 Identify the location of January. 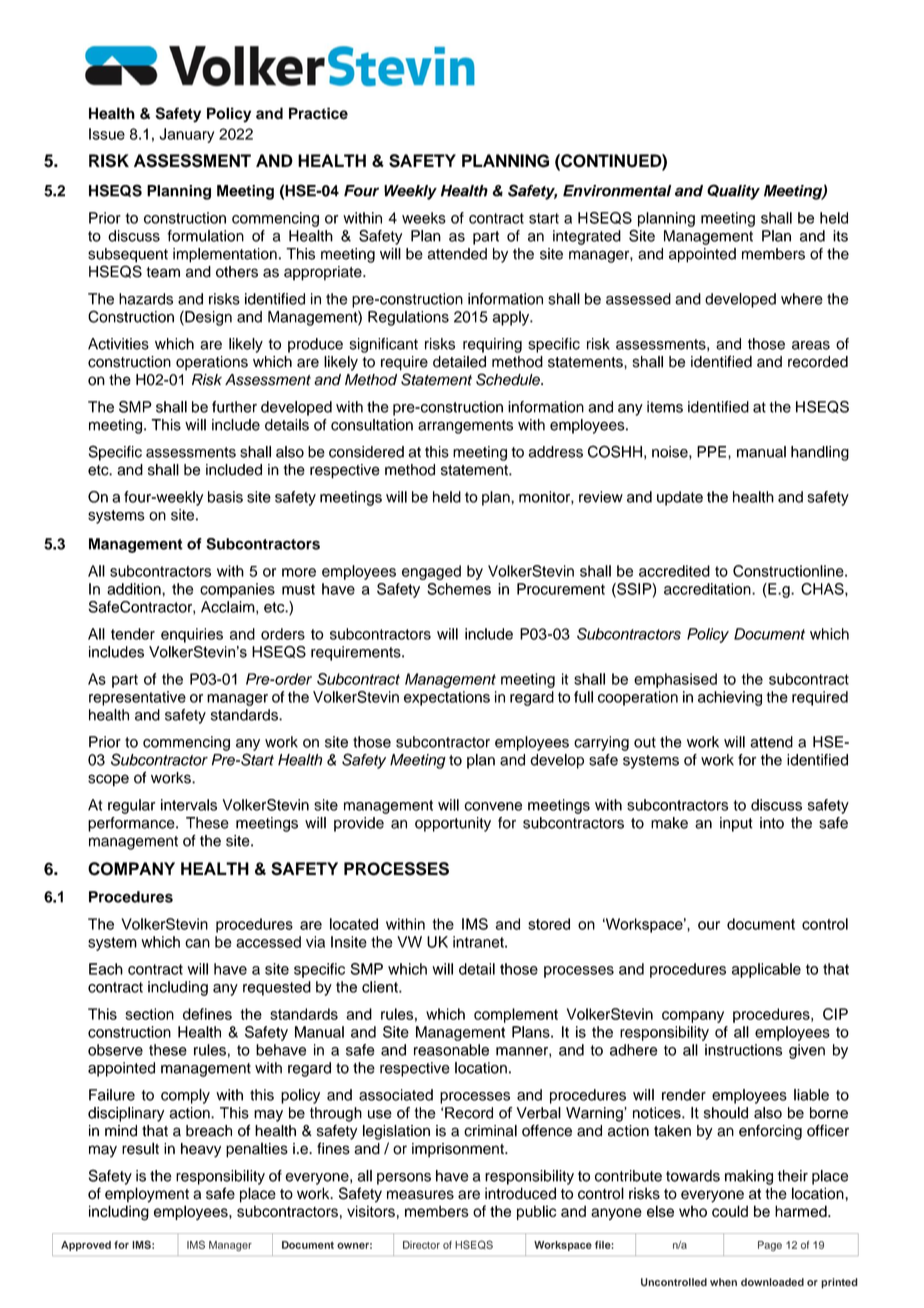
(187, 135).
